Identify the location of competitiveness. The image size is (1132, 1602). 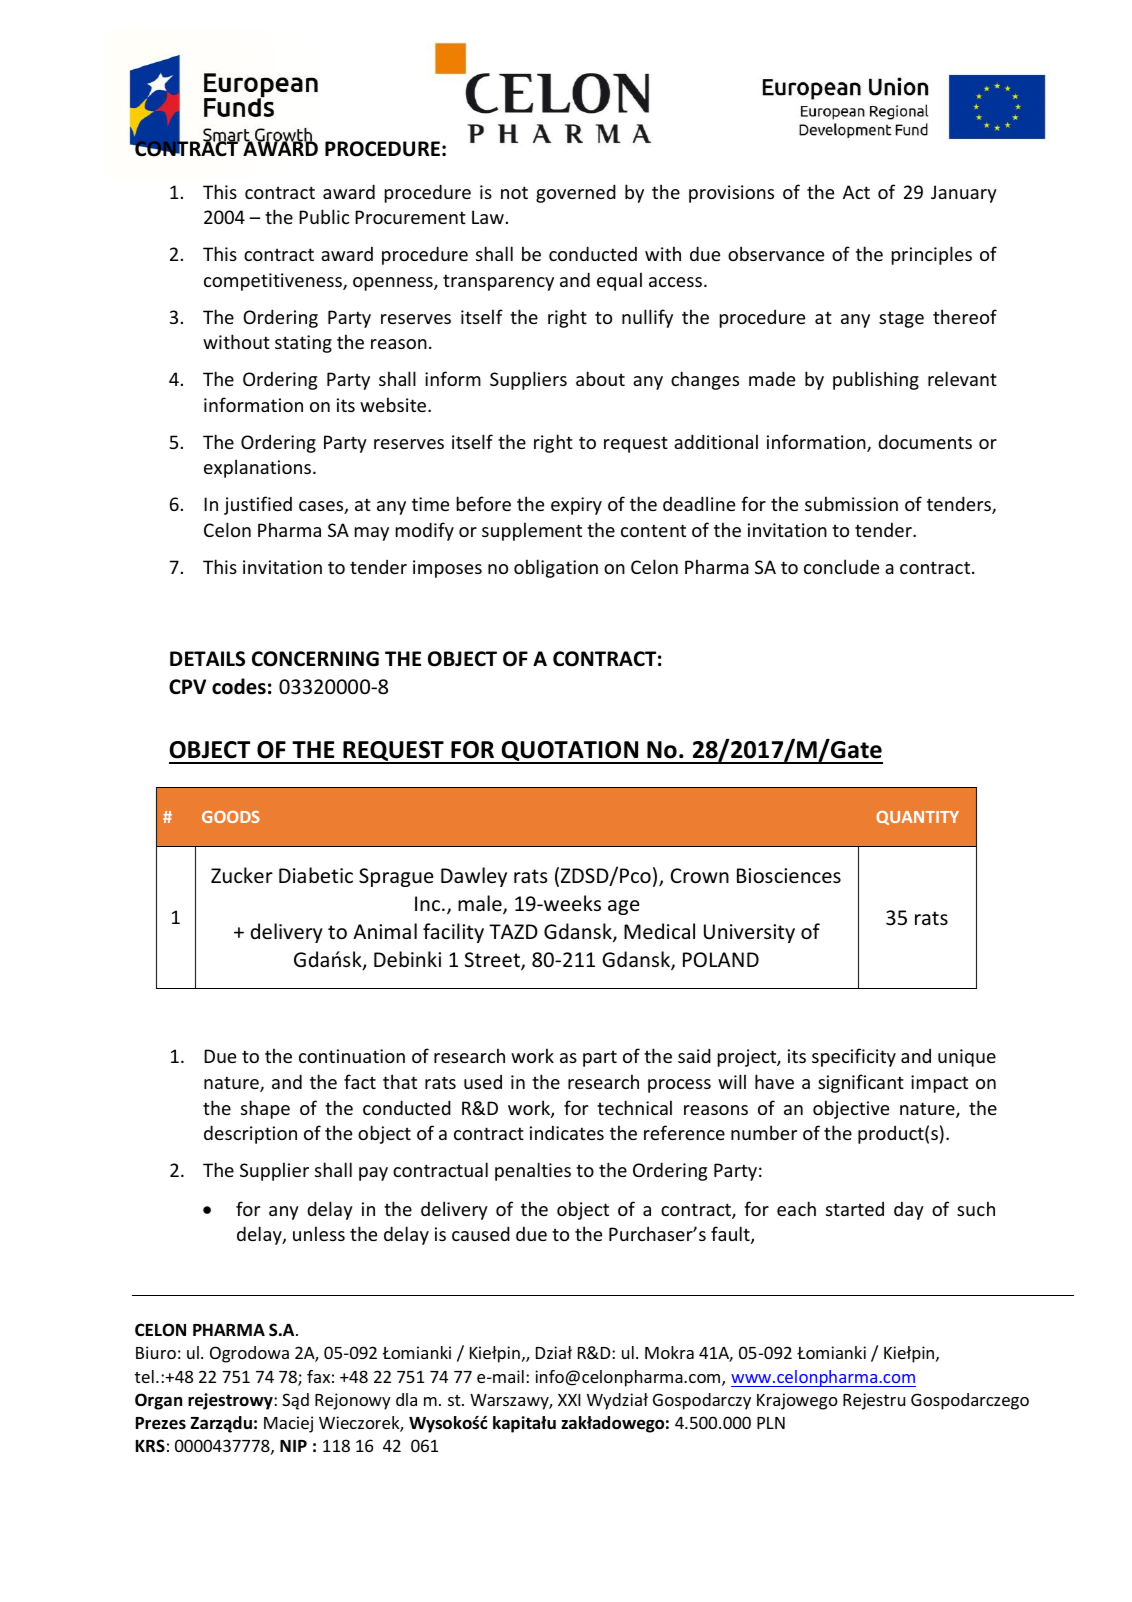
(274, 282).
